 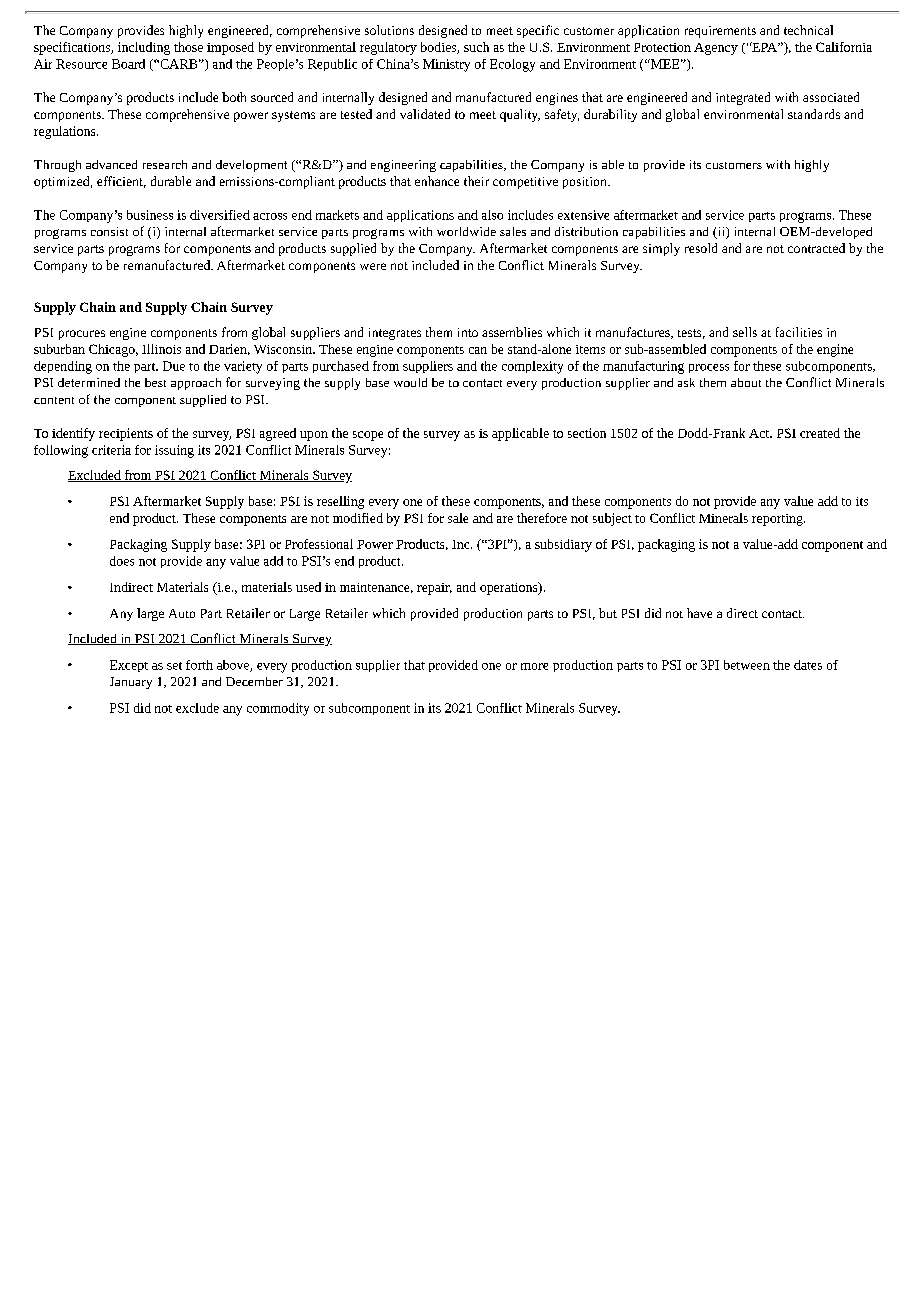 I want to click on Agency, so click(x=716, y=49).
